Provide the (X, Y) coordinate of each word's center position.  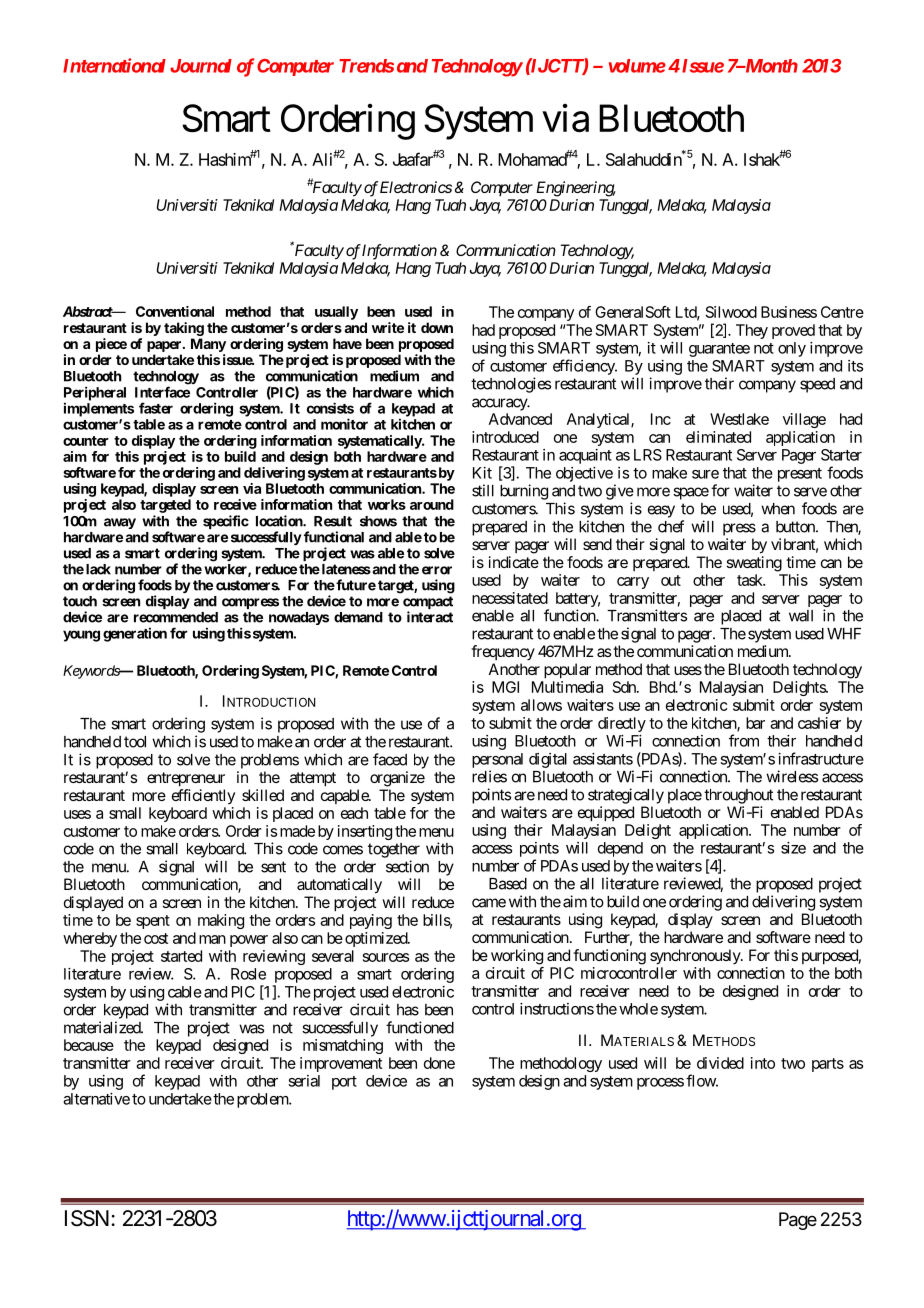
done (439, 1063)
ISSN (87, 1218)
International (114, 65)
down (437, 327)
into (763, 1063)
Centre (842, 312)
